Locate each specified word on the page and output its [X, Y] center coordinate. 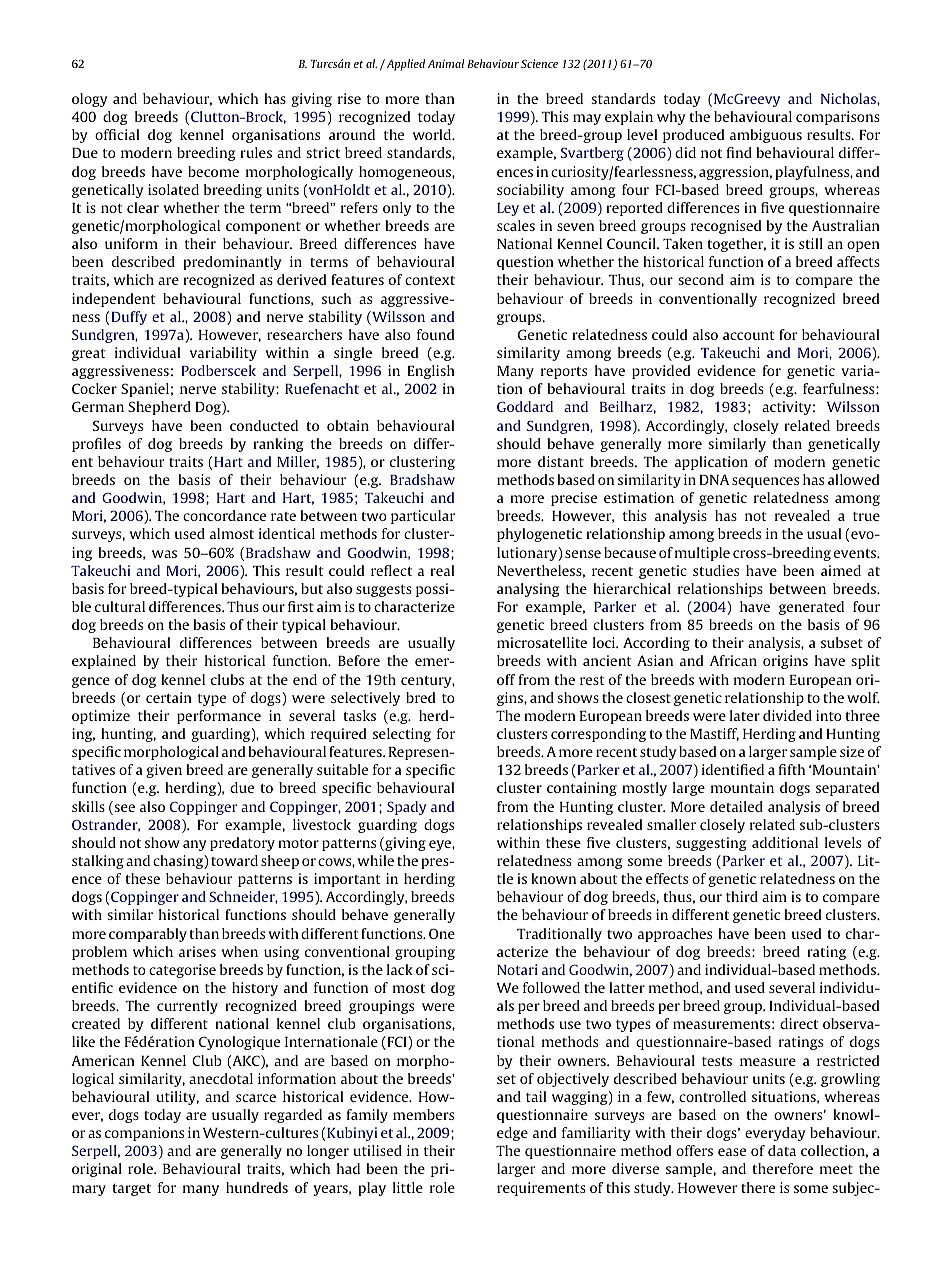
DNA [714, 480]
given [164, 771]
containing [582, 789]
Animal [446, 63]
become [213, 171]
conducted [264, 425]
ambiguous [766, 136]
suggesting [711, 844]
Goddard [525, 406]
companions [144, 1134]
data [782, 1150]
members [423, 1114]
